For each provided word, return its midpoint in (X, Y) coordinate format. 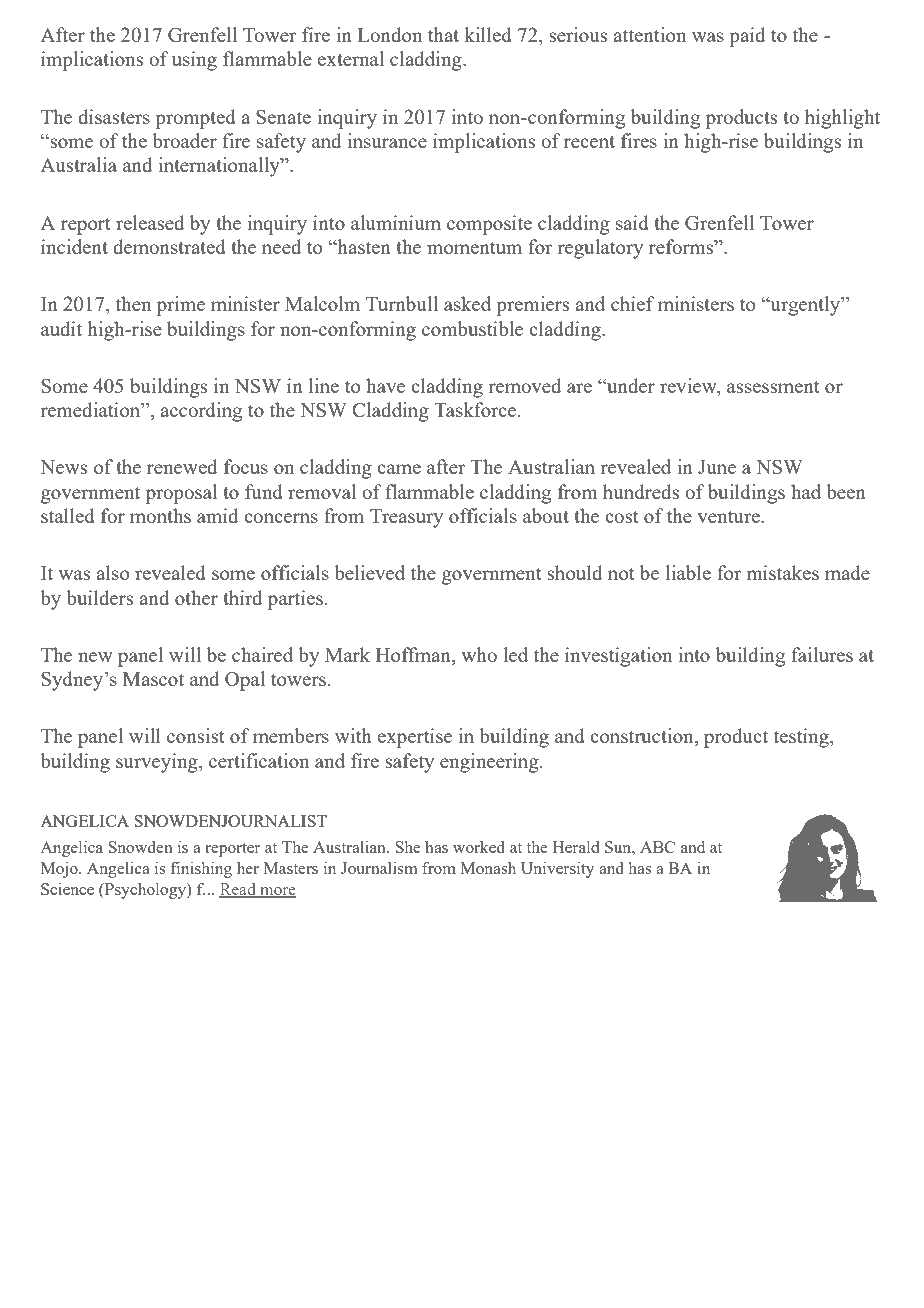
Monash (488, 868)
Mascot (153, 679)
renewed (182, 466)
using (194, 61)
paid (747, 37)
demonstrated (169, 246)
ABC (657, 847)
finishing (201, 869)
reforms (682, 246)
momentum (474, 248)
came (399, 469)
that (443, 34)
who (479, 654)
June (717, 467)
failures (822, 654)
